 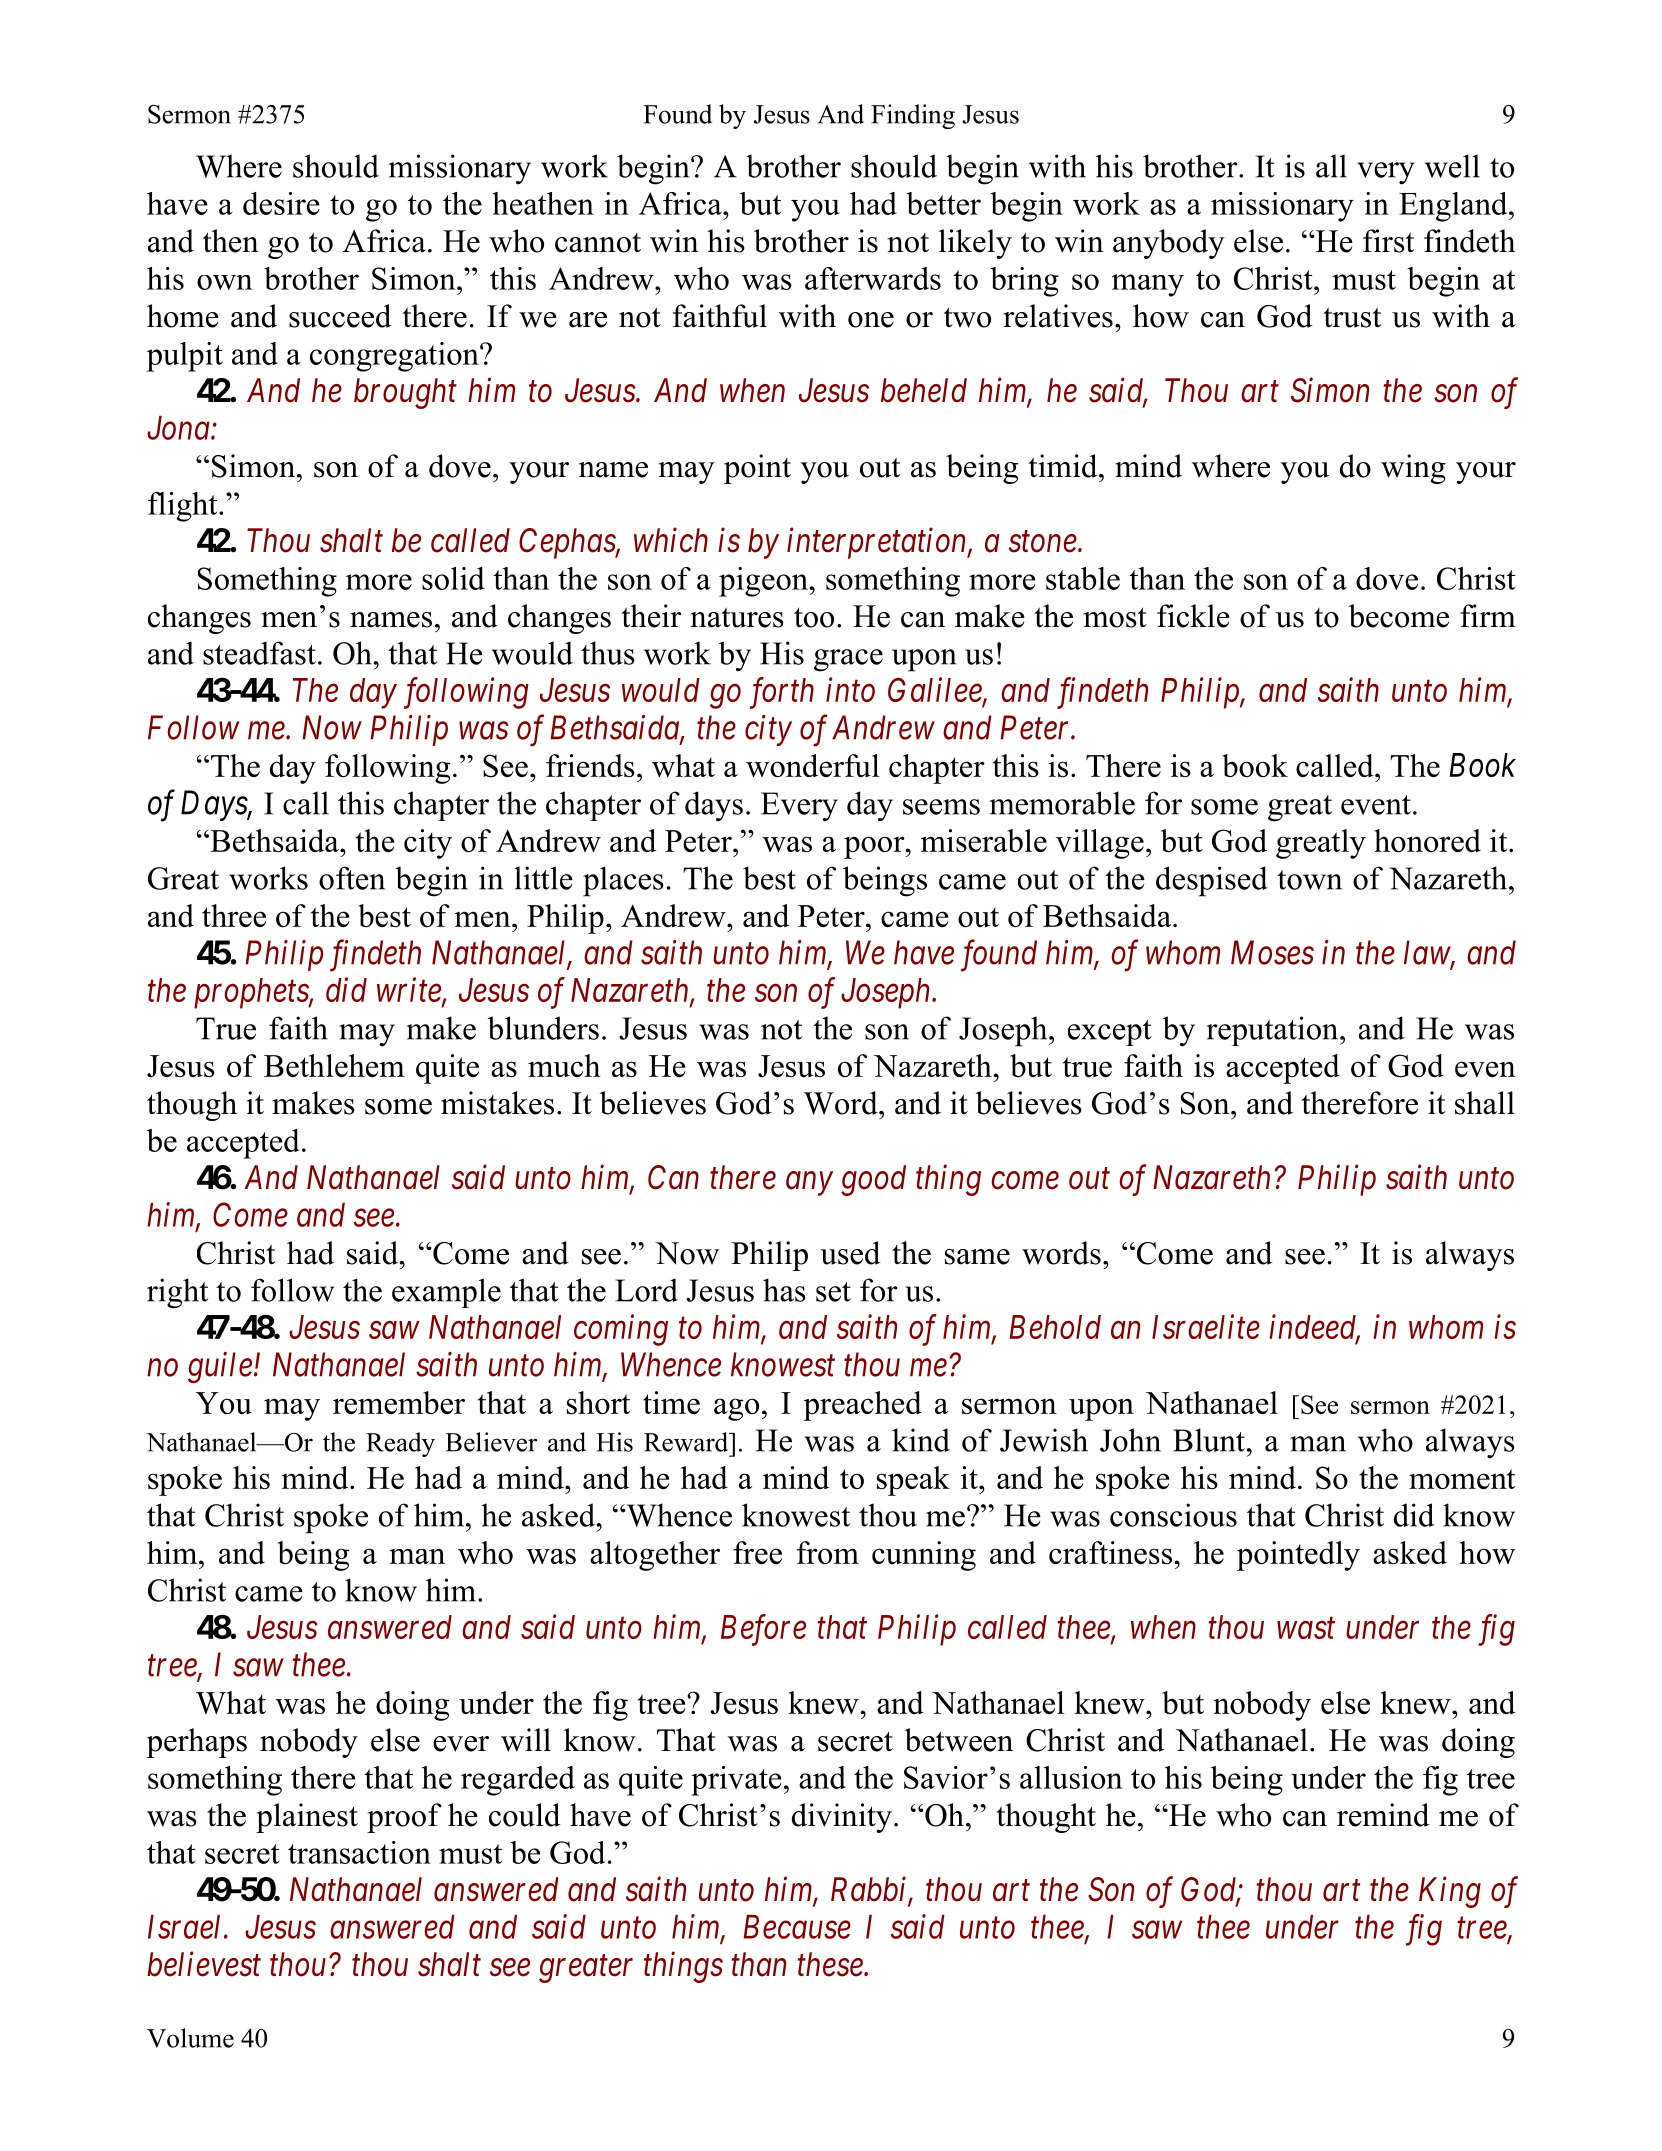 I want to click on good, so click(x=873, y=1180).
